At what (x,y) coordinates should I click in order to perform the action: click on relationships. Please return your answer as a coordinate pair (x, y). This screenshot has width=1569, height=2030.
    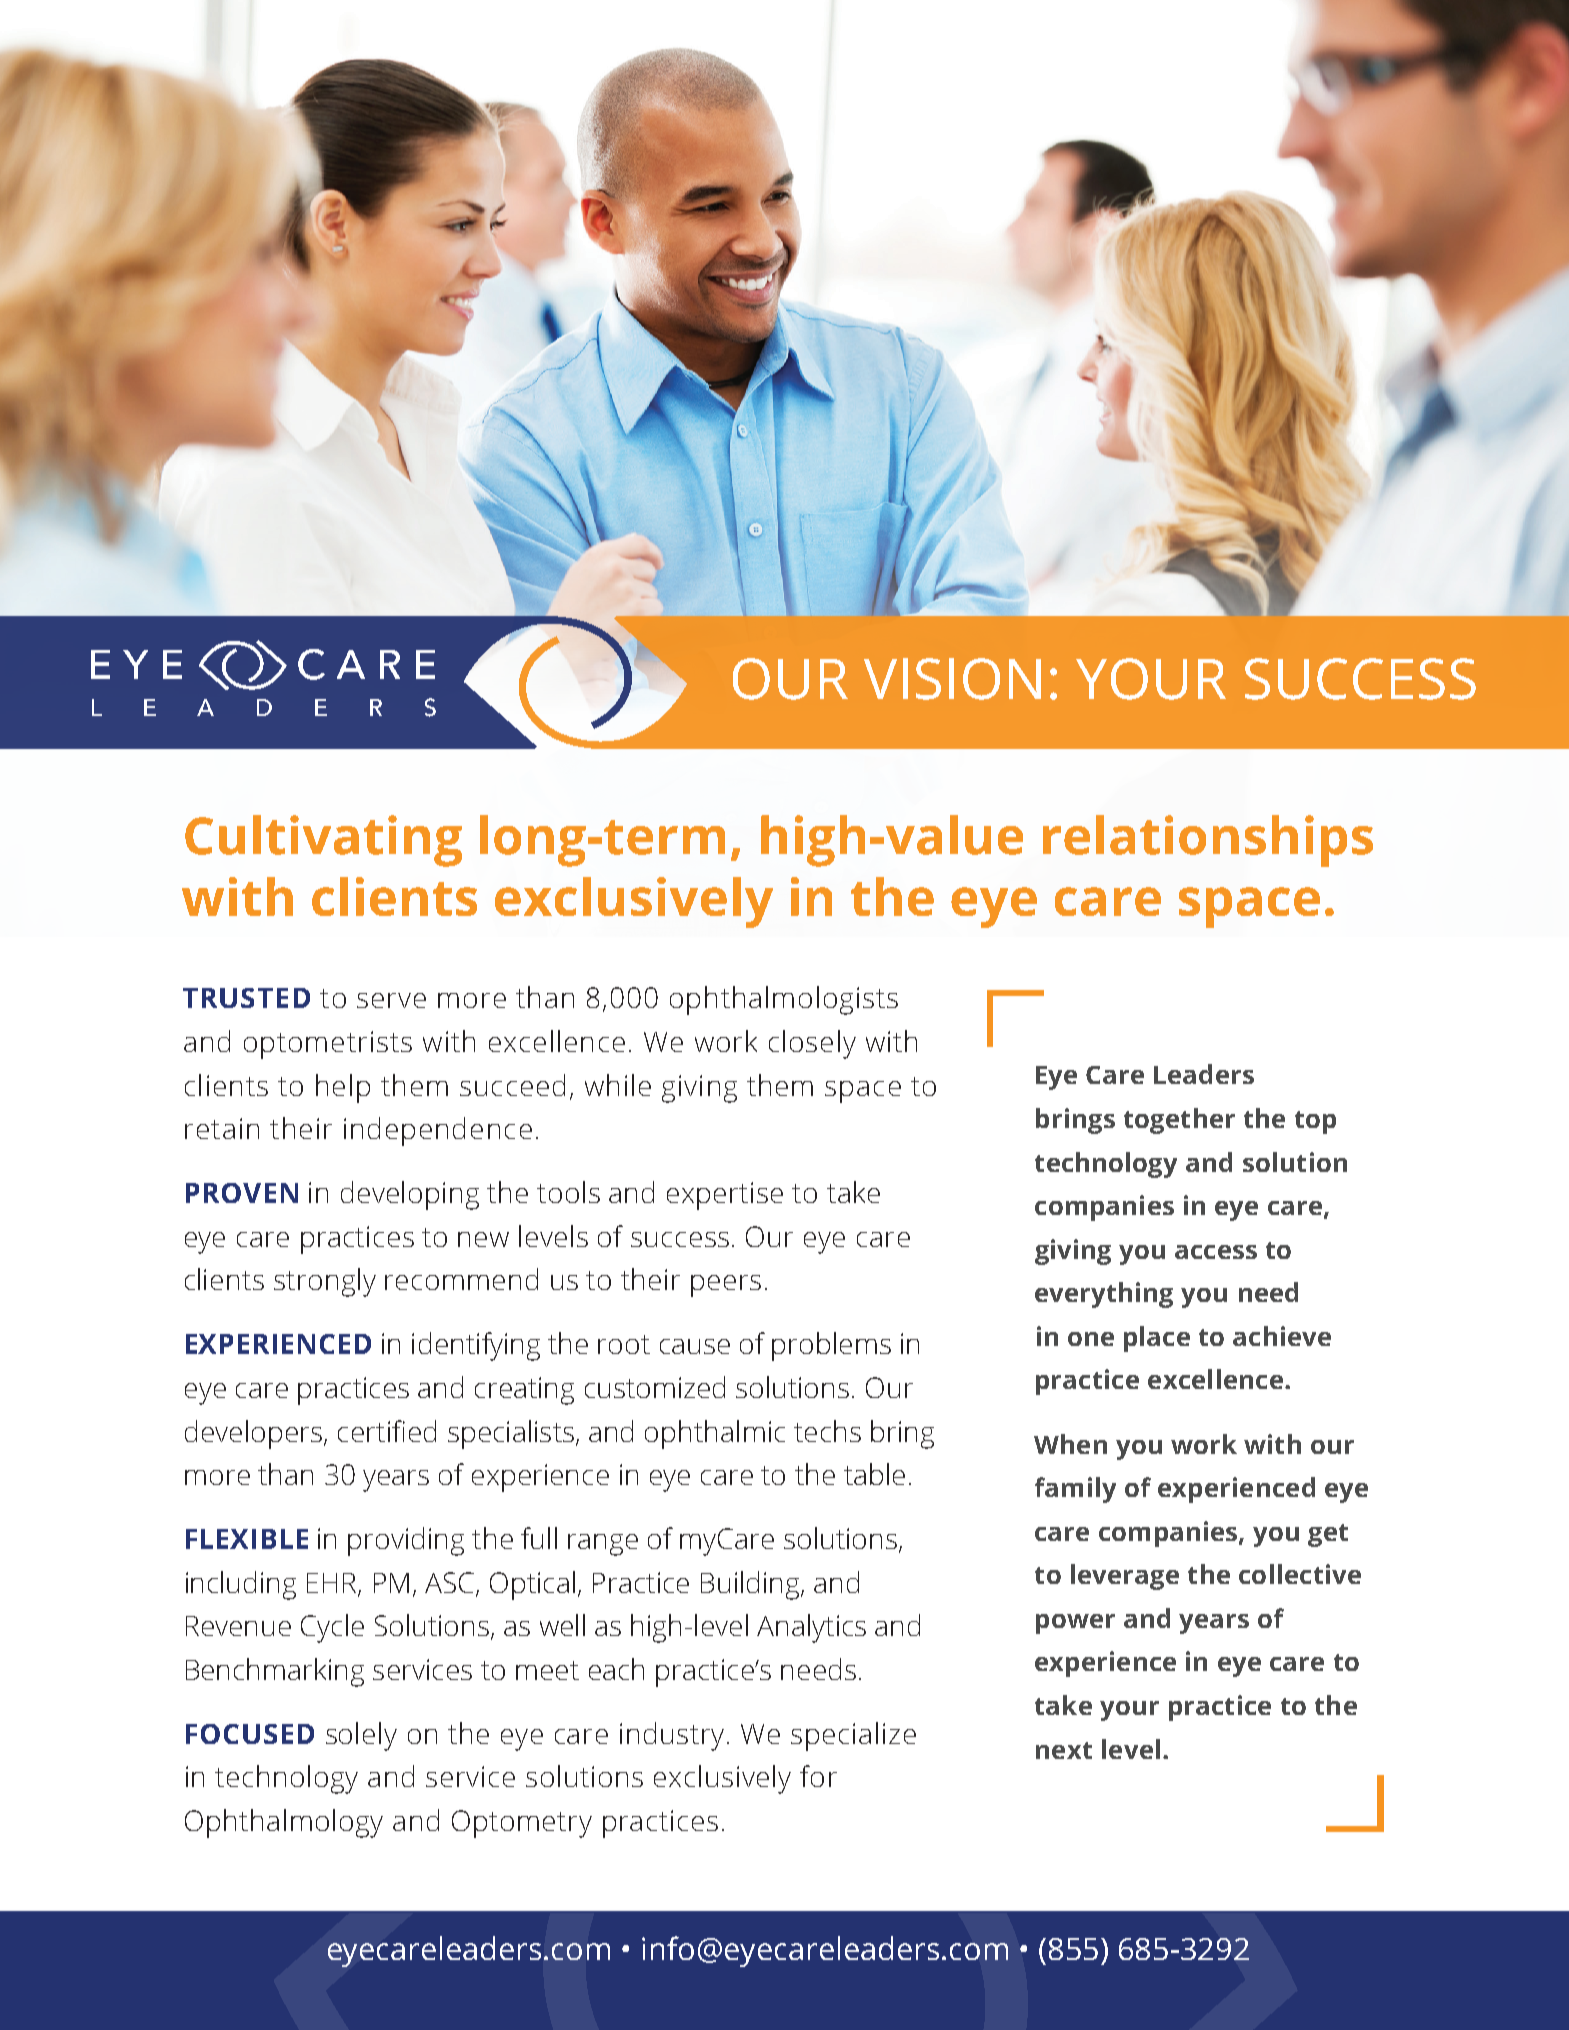
    Looking at the image, I should click on (1208, 841).
